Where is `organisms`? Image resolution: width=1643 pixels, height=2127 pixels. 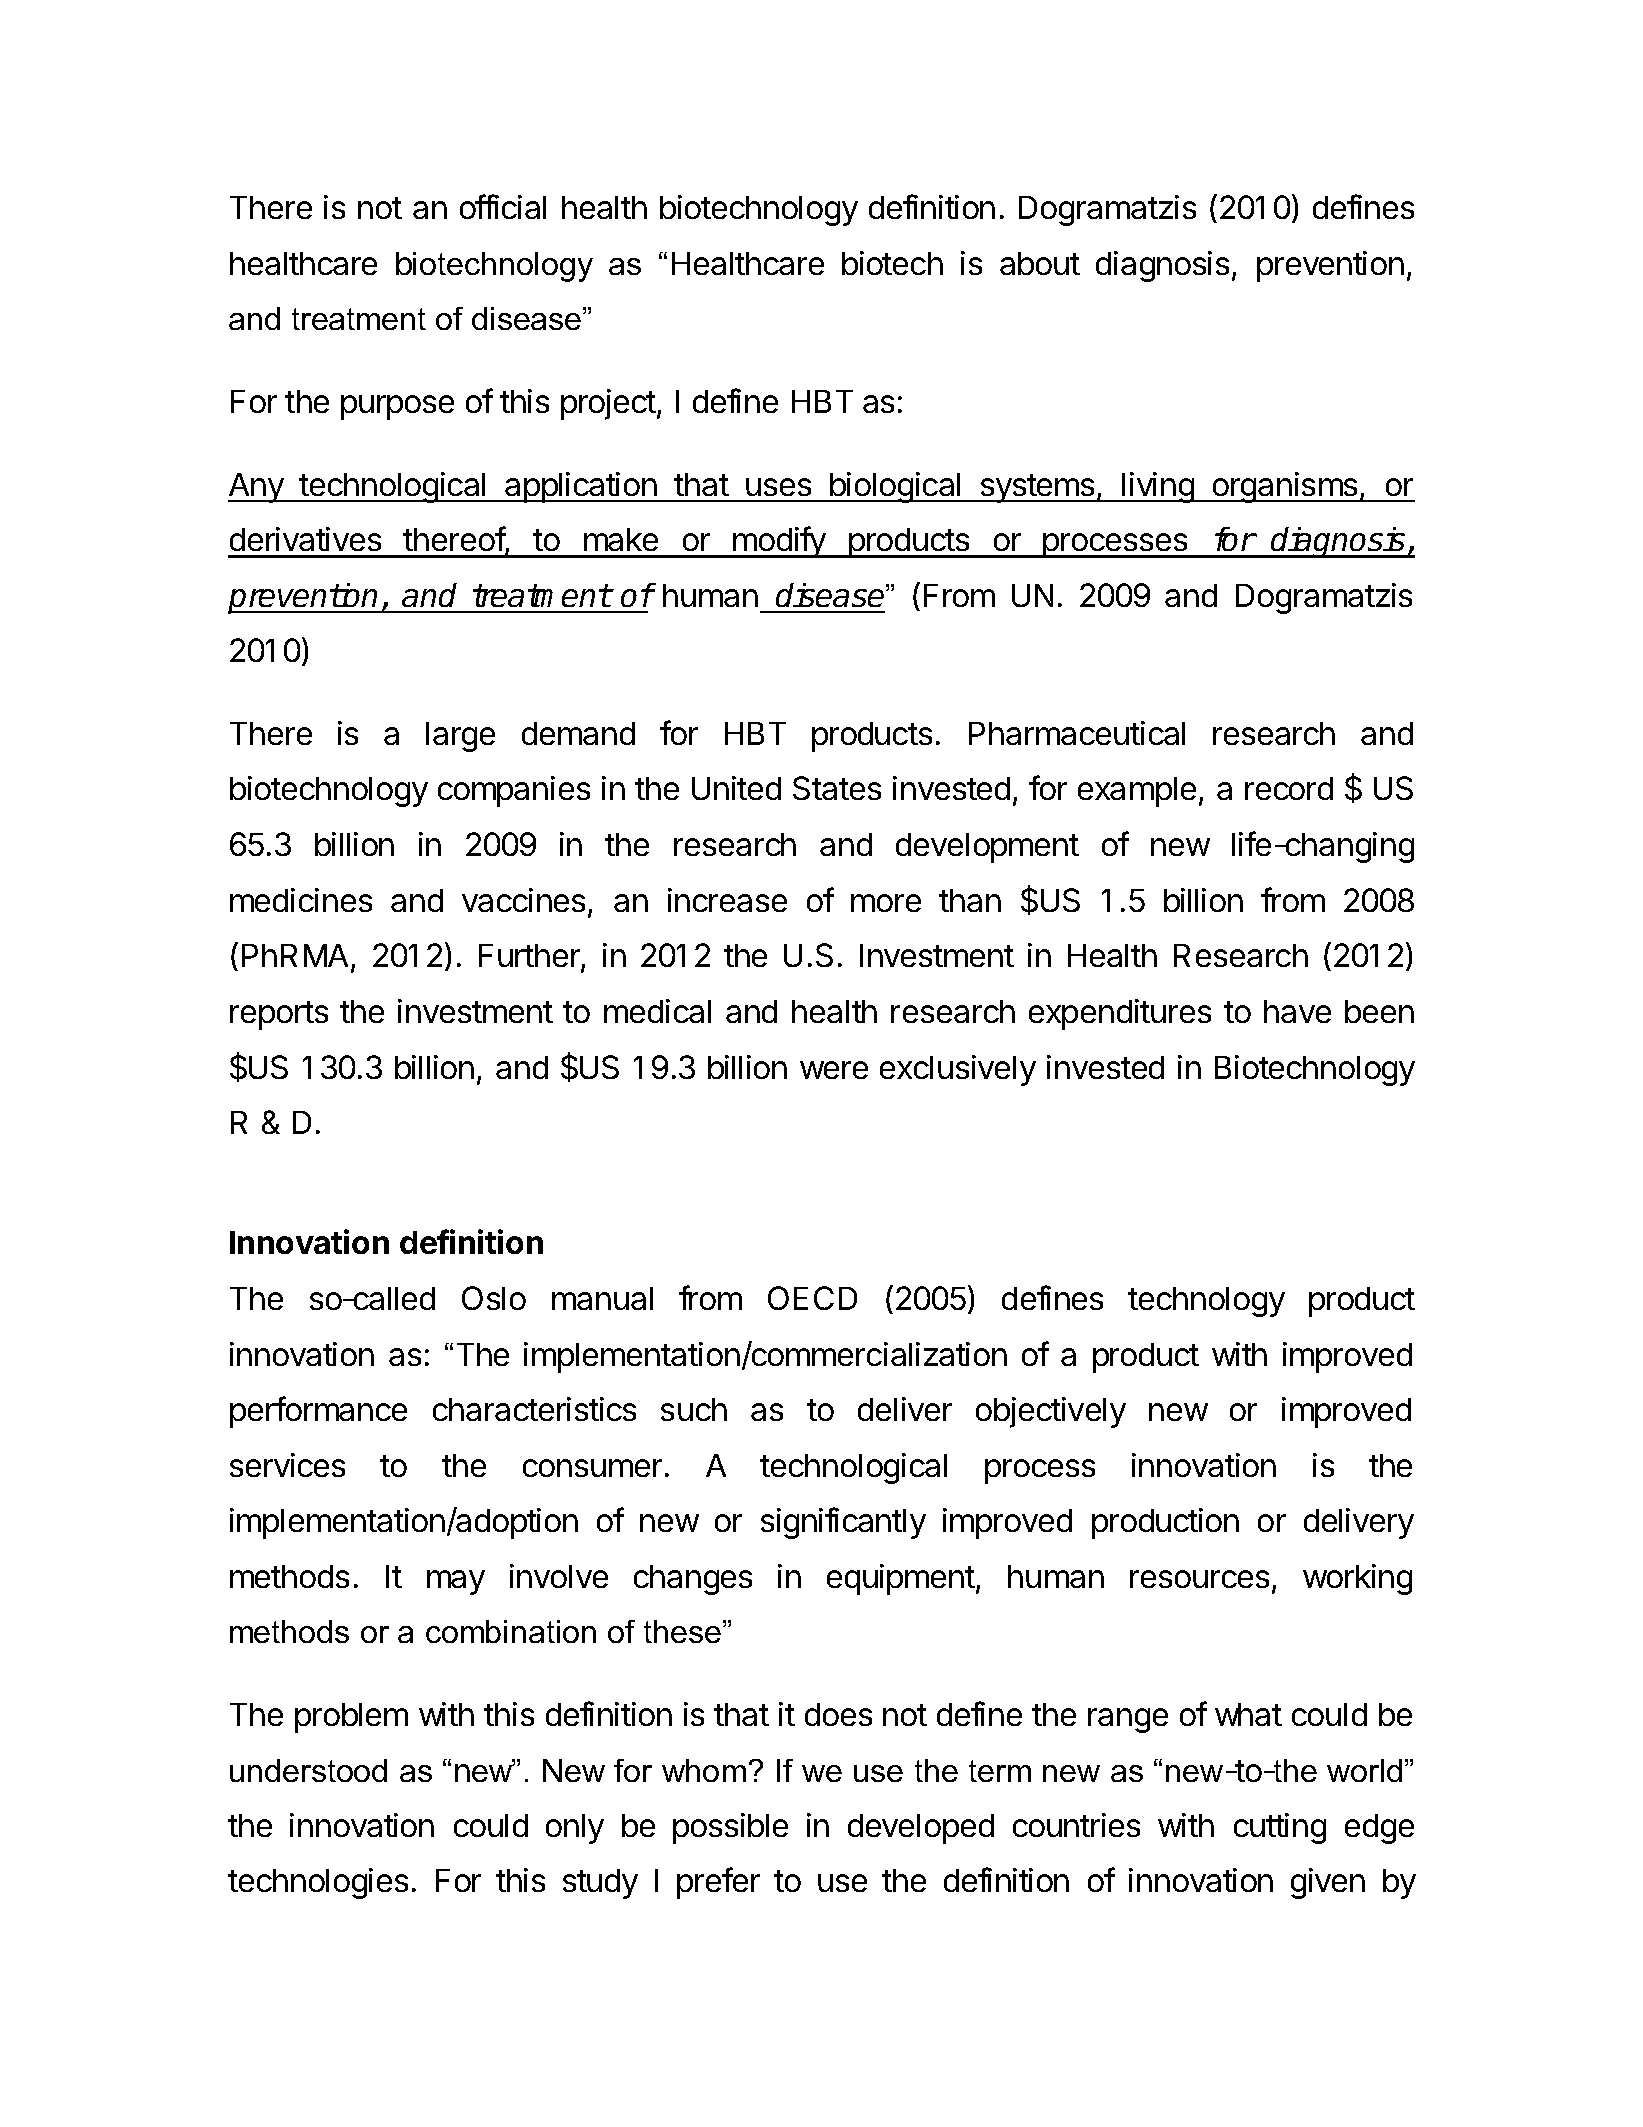 organisms is located at coordinates (1285, 487).
